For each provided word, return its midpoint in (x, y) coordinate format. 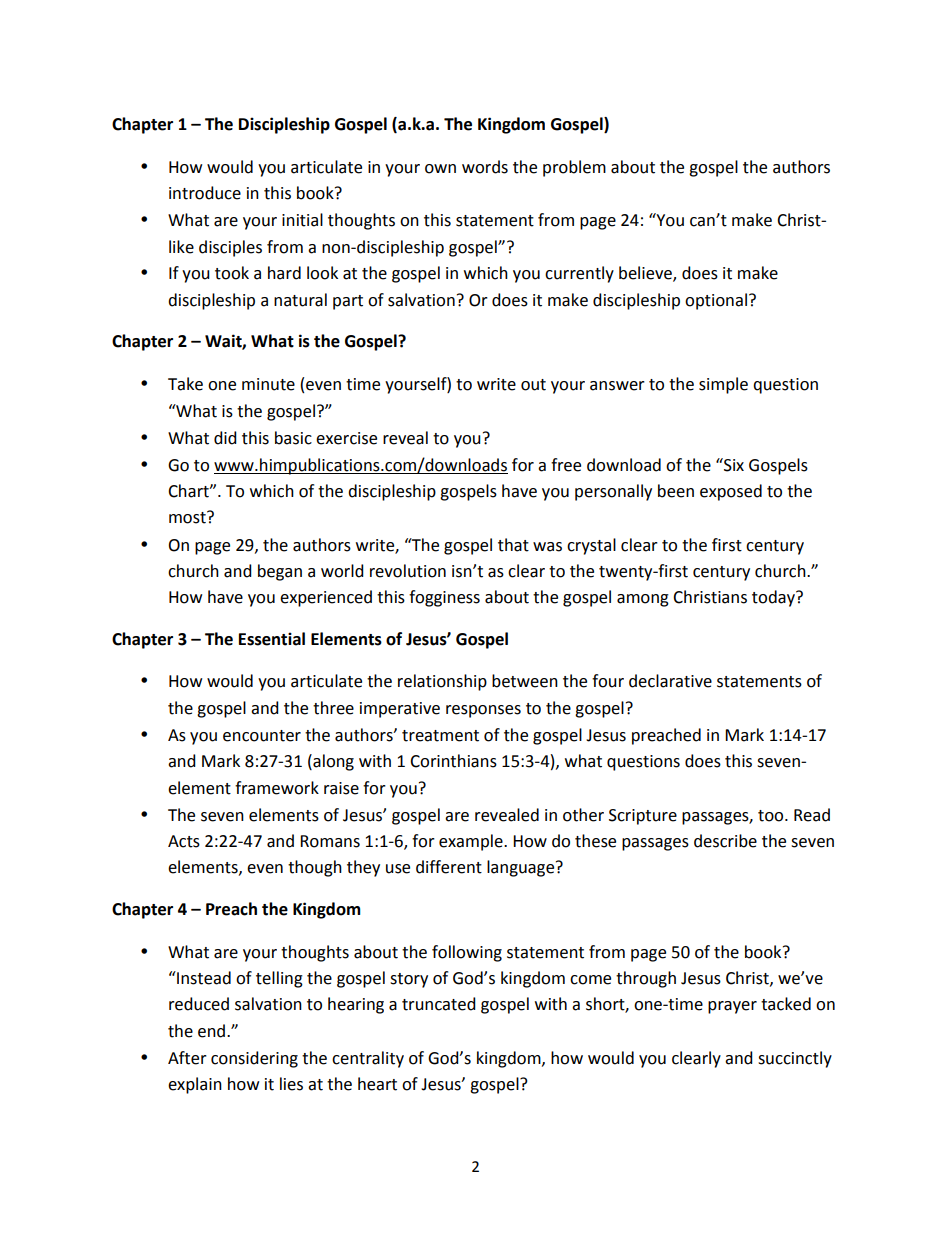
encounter (262, 736)
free (566, 465)
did (225, 438)
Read (812, 815)
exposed (731, 492)
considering (254, 1059)
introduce (205, 193)
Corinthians (453, 761)
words (485, 167)
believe (646, 274)
